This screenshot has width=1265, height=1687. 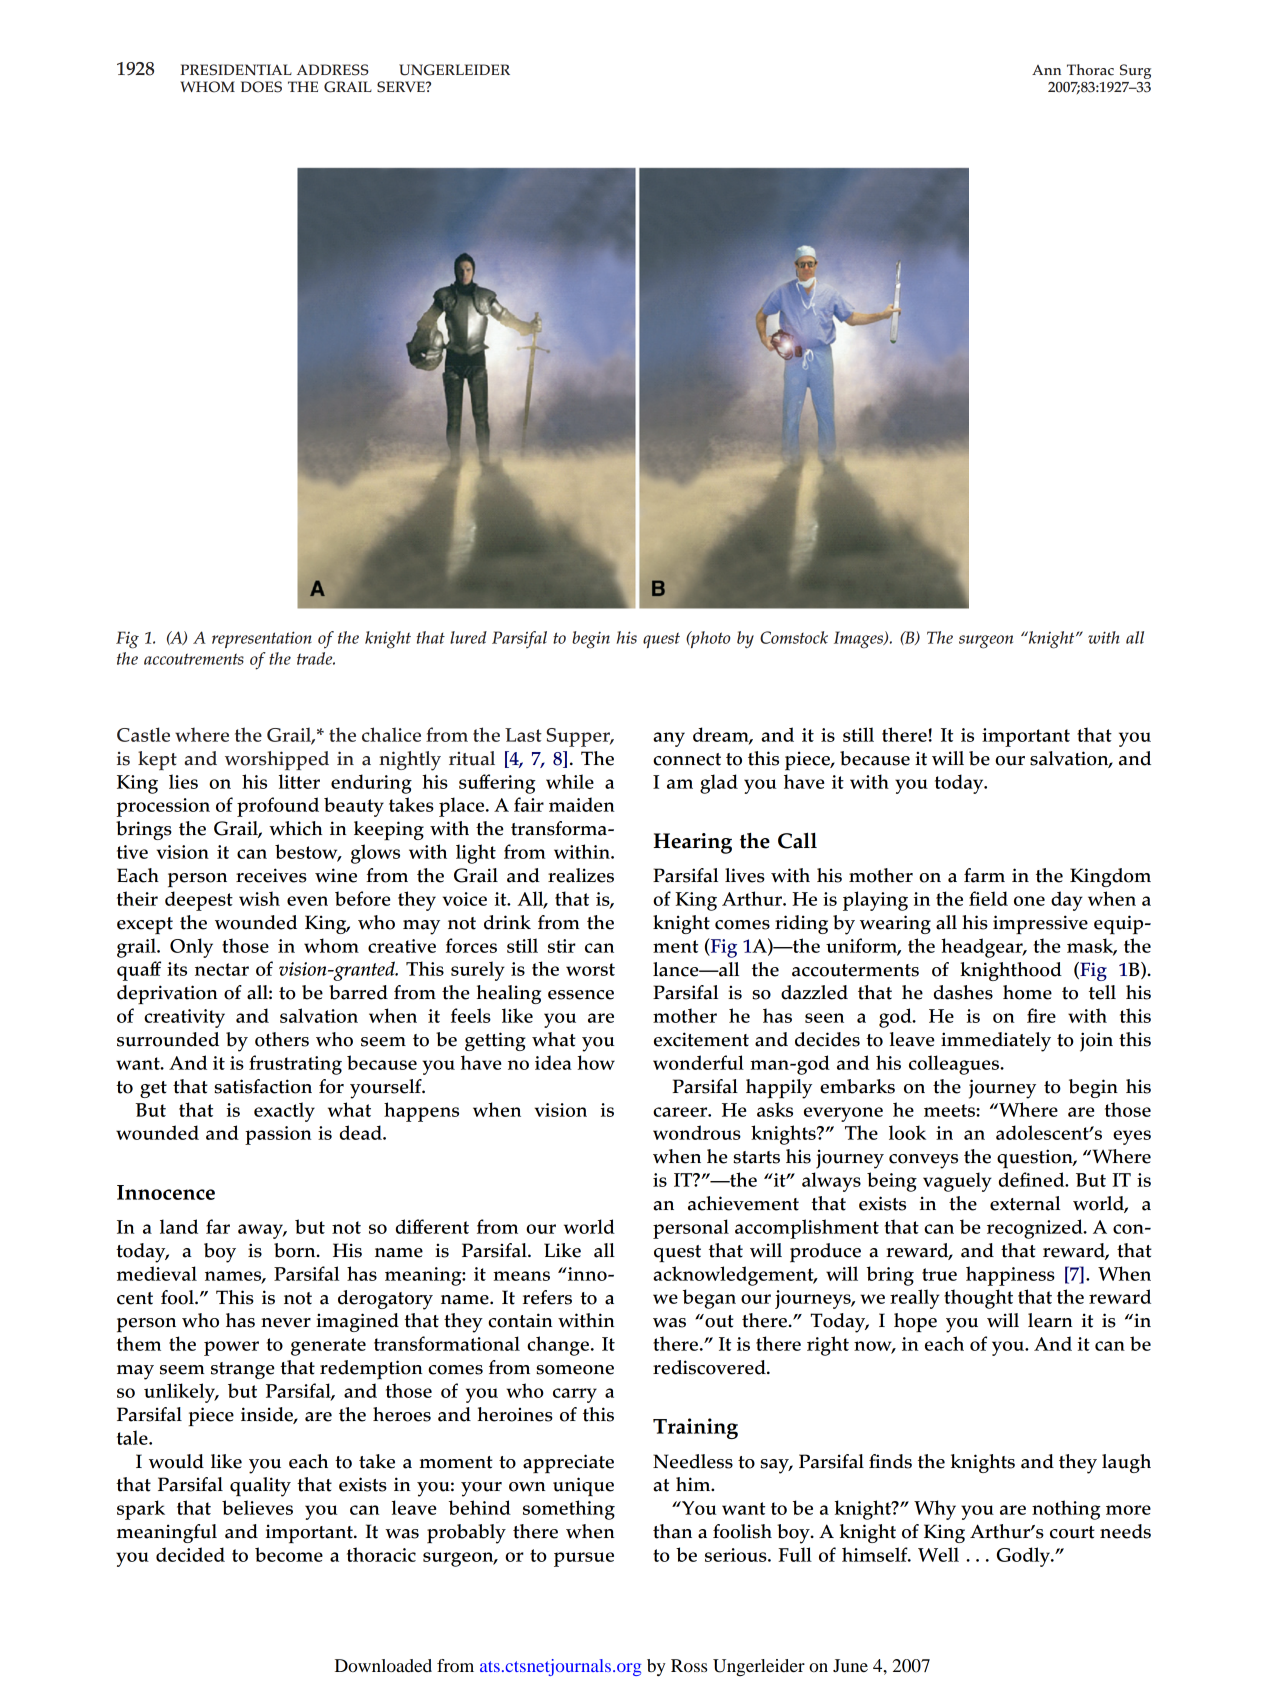 What do you see at coordinates (984, 875) in the screenshot?
I see `farm` at bounding box center [984, 875].
